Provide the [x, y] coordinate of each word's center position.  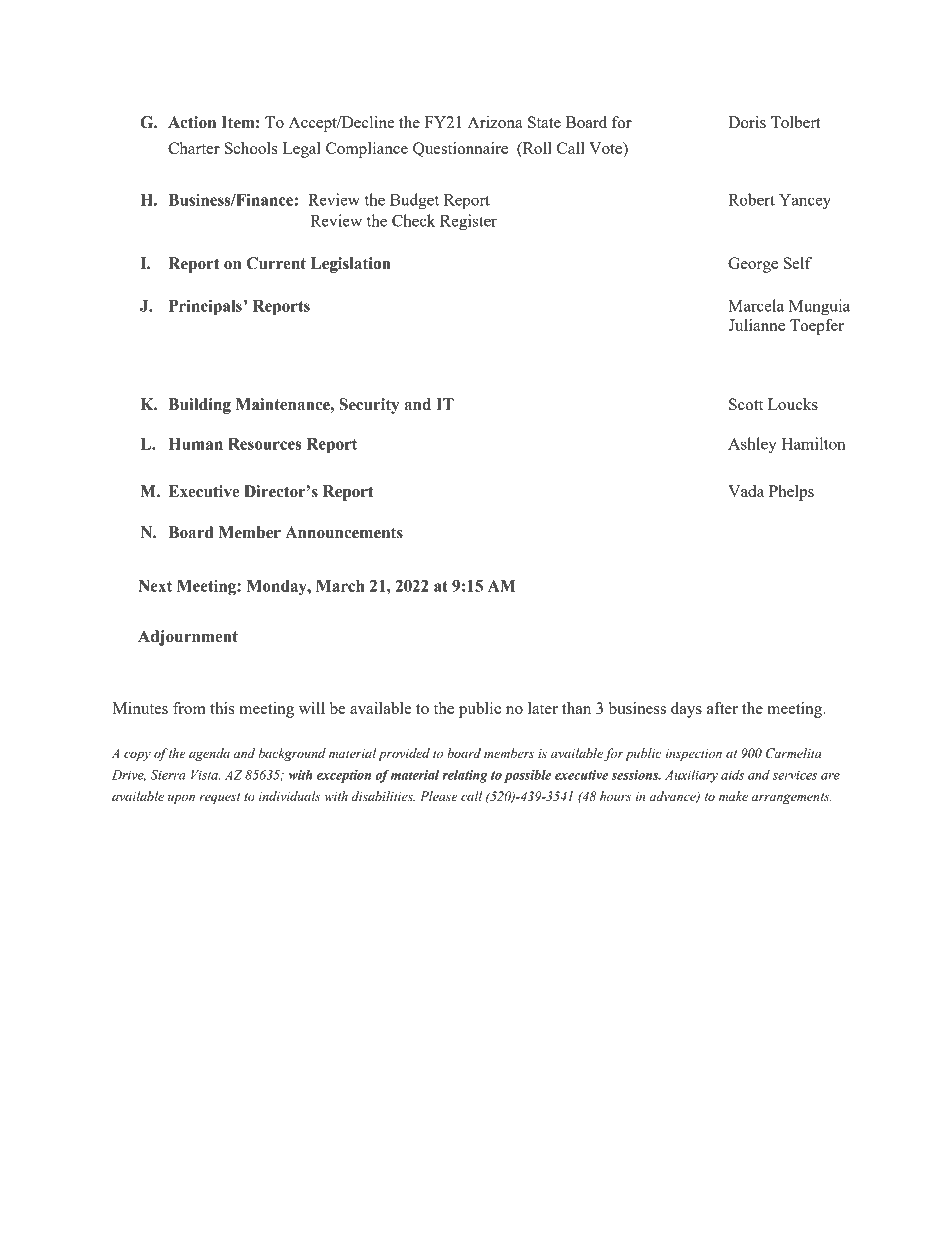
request [220, 798]
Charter [194, 148]
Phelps [791, 493]
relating [465, 776]
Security [369, 406]
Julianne [756, 325]
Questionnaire [460, 149]
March [340, 586]
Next [155, 586]
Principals [206, 307]
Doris [747, 122]
